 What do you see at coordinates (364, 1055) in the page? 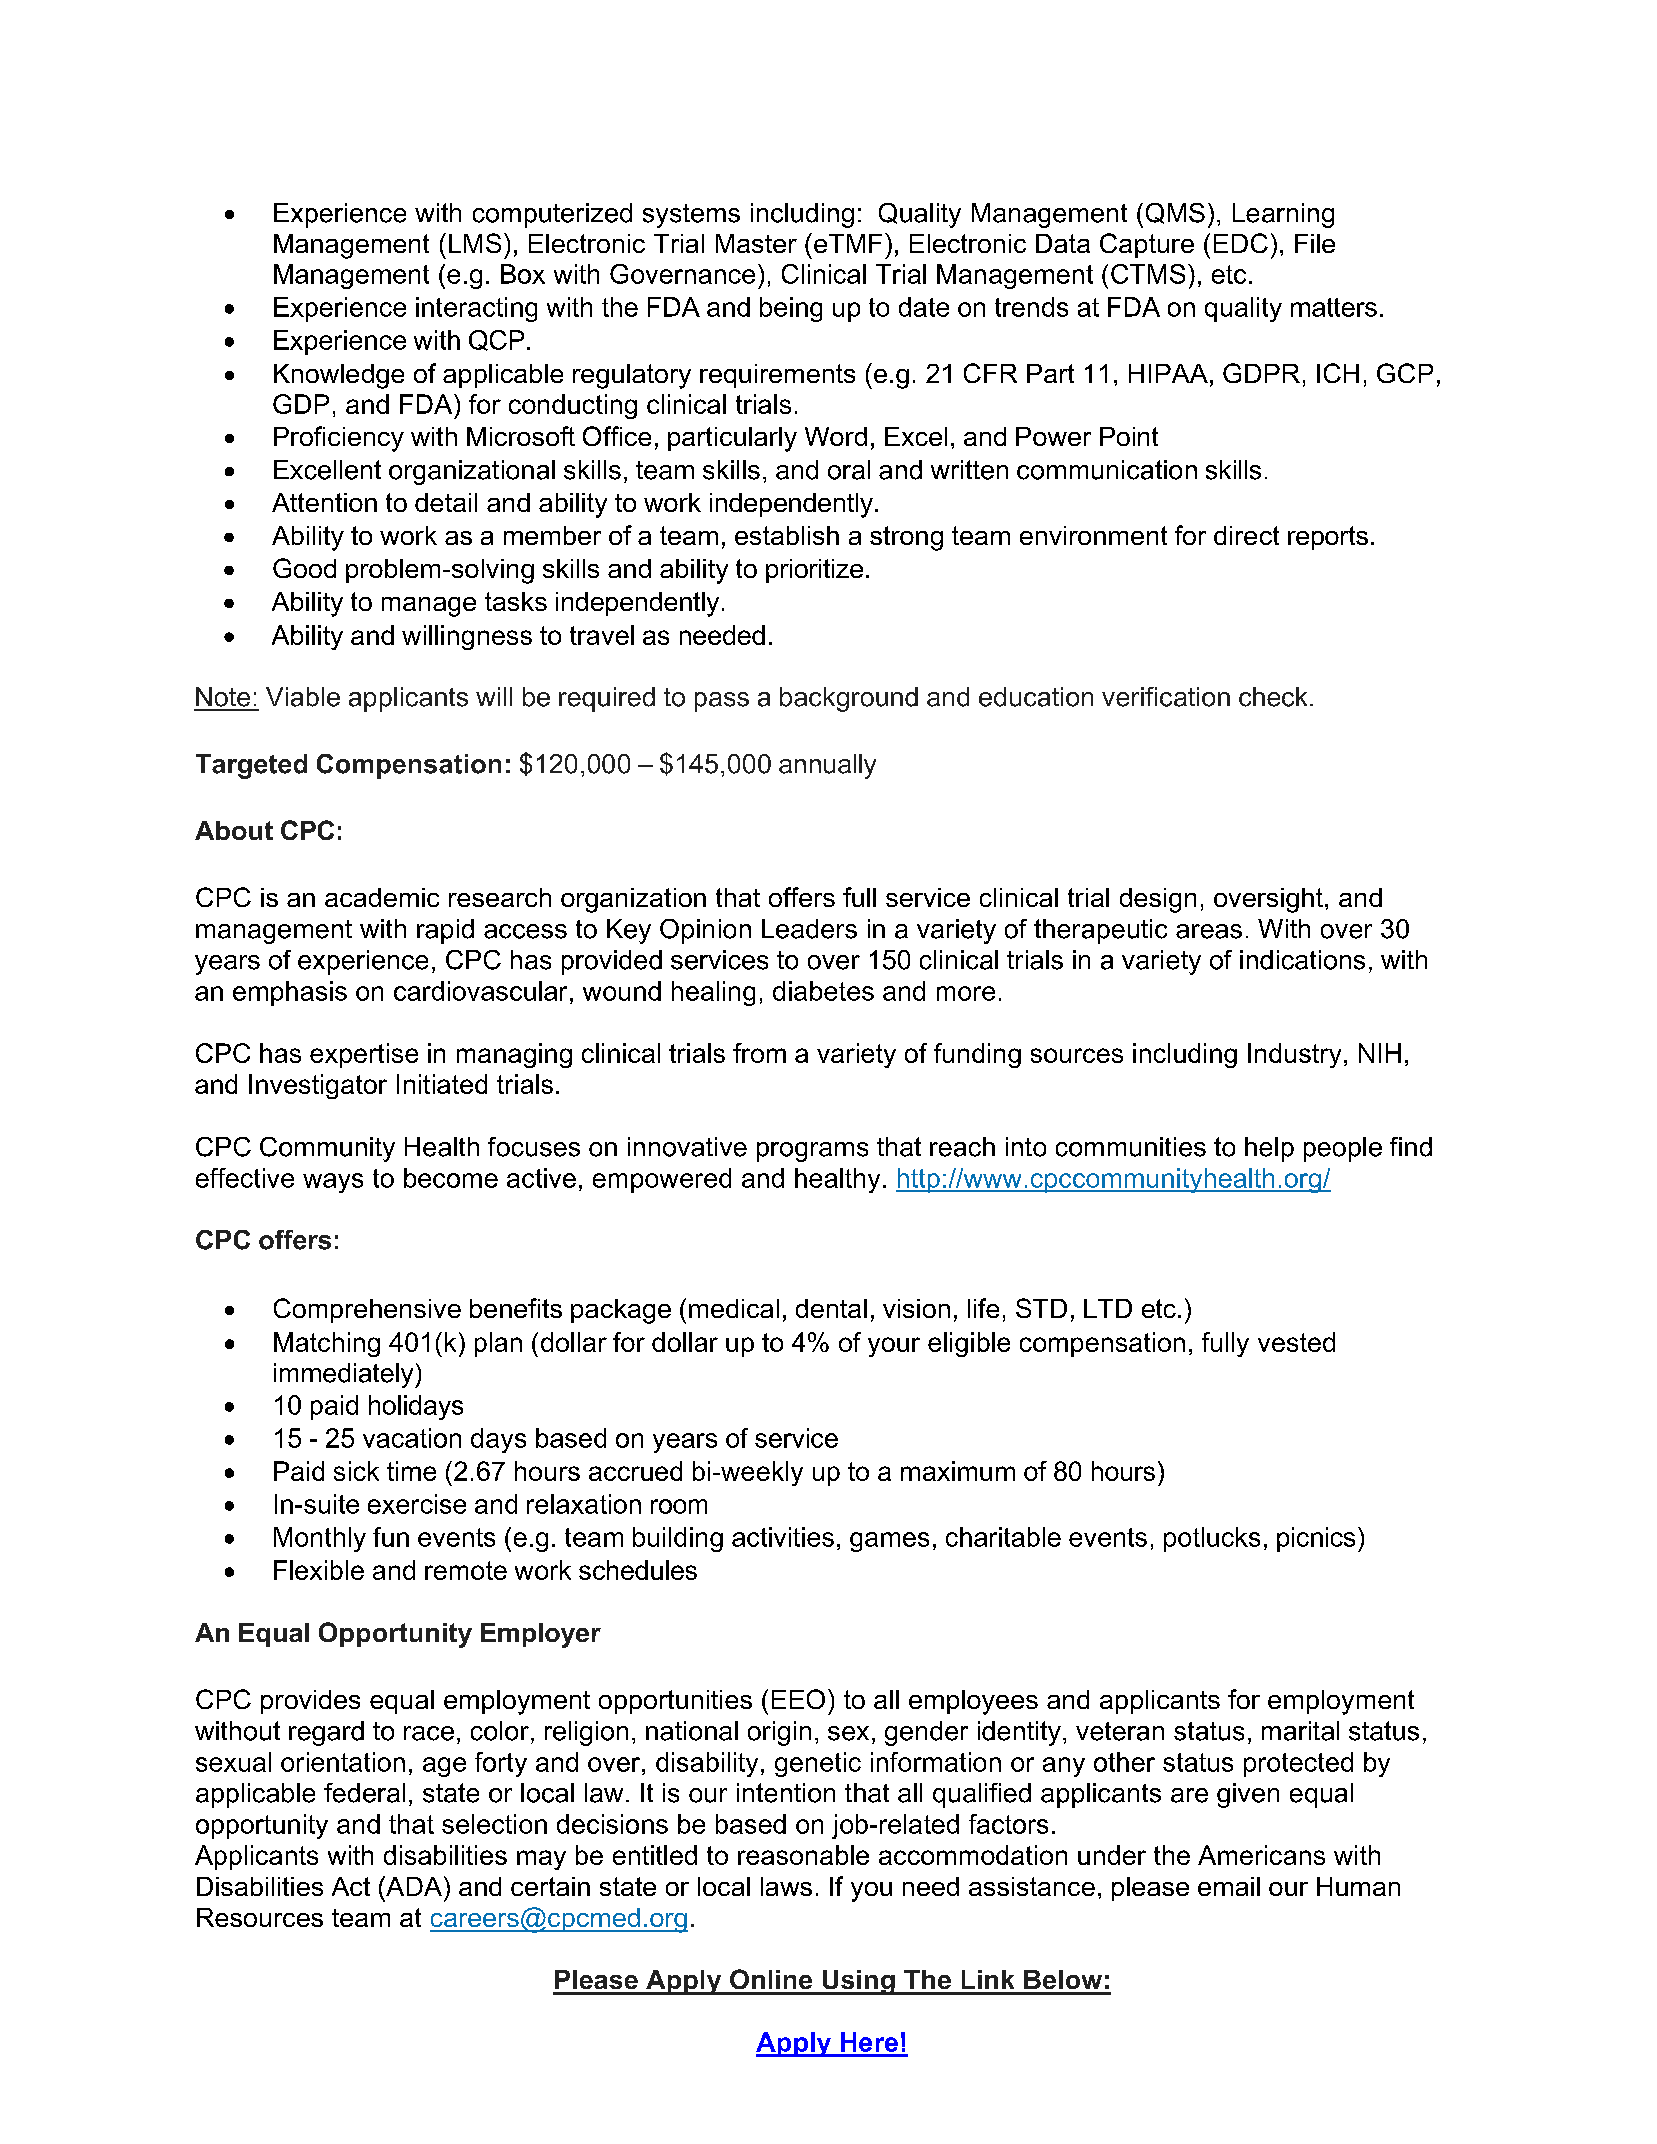
I see `expertise` at bounding box center [364, 1055].
